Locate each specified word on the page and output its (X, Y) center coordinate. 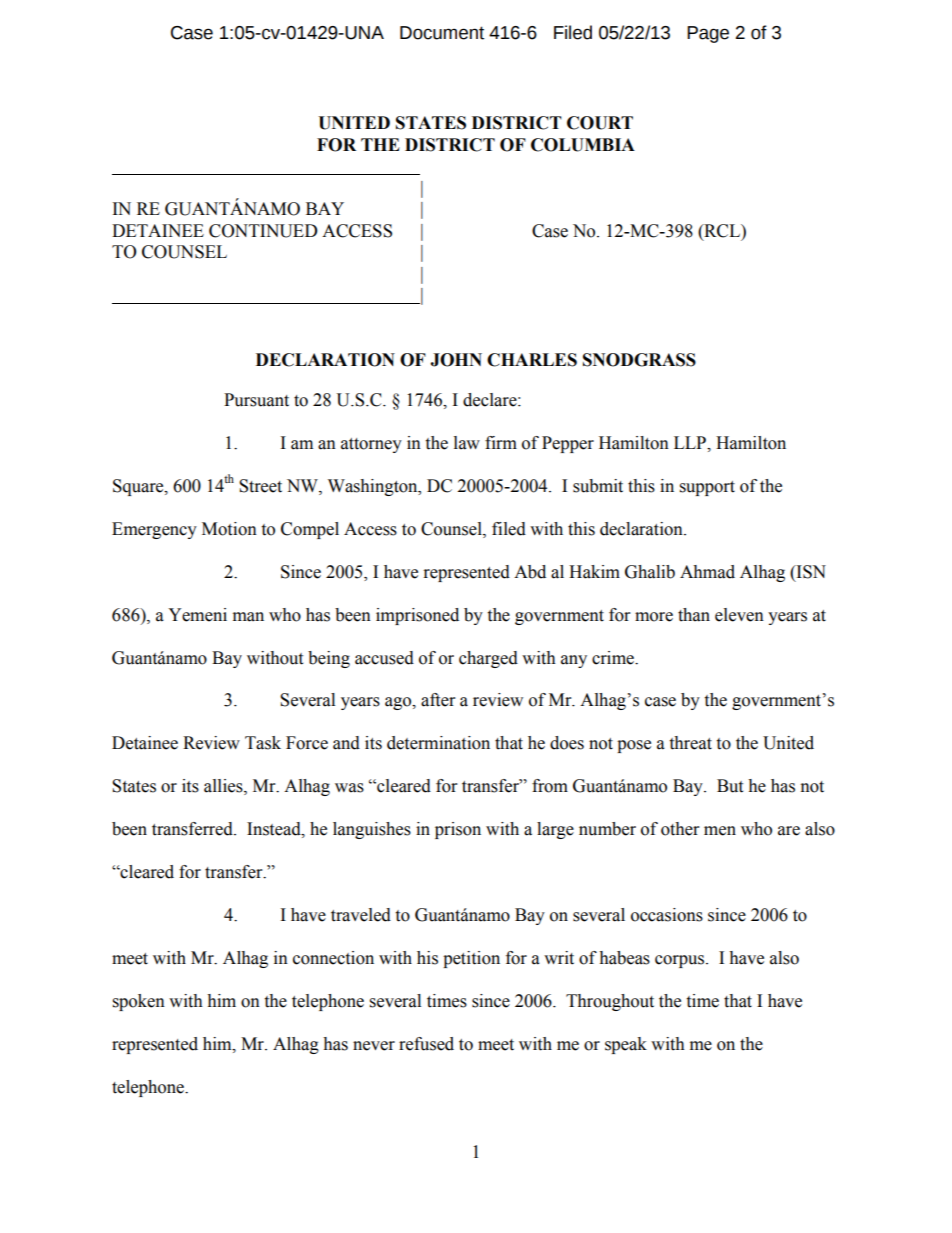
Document (442, 33)
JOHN (456, 360)
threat (690, 743)
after (438, 700)
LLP (691, 443)
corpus (679, 961)
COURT (600, 123)
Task (263, 743)
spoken (139, 1002)
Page (708, 34)
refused (426, 1044)
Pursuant (256, 400)
